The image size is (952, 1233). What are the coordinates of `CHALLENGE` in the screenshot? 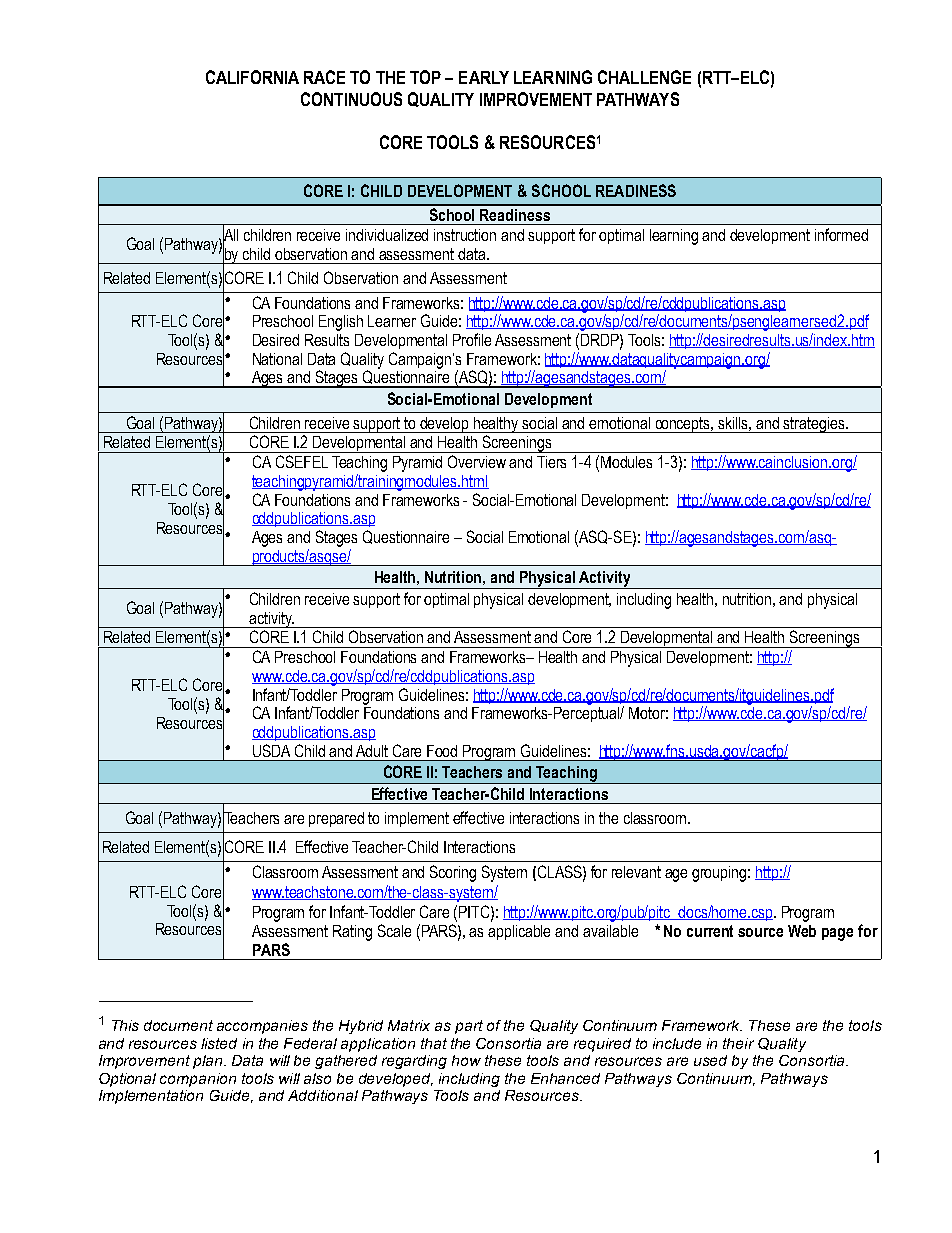 It's located at (644, 77).
